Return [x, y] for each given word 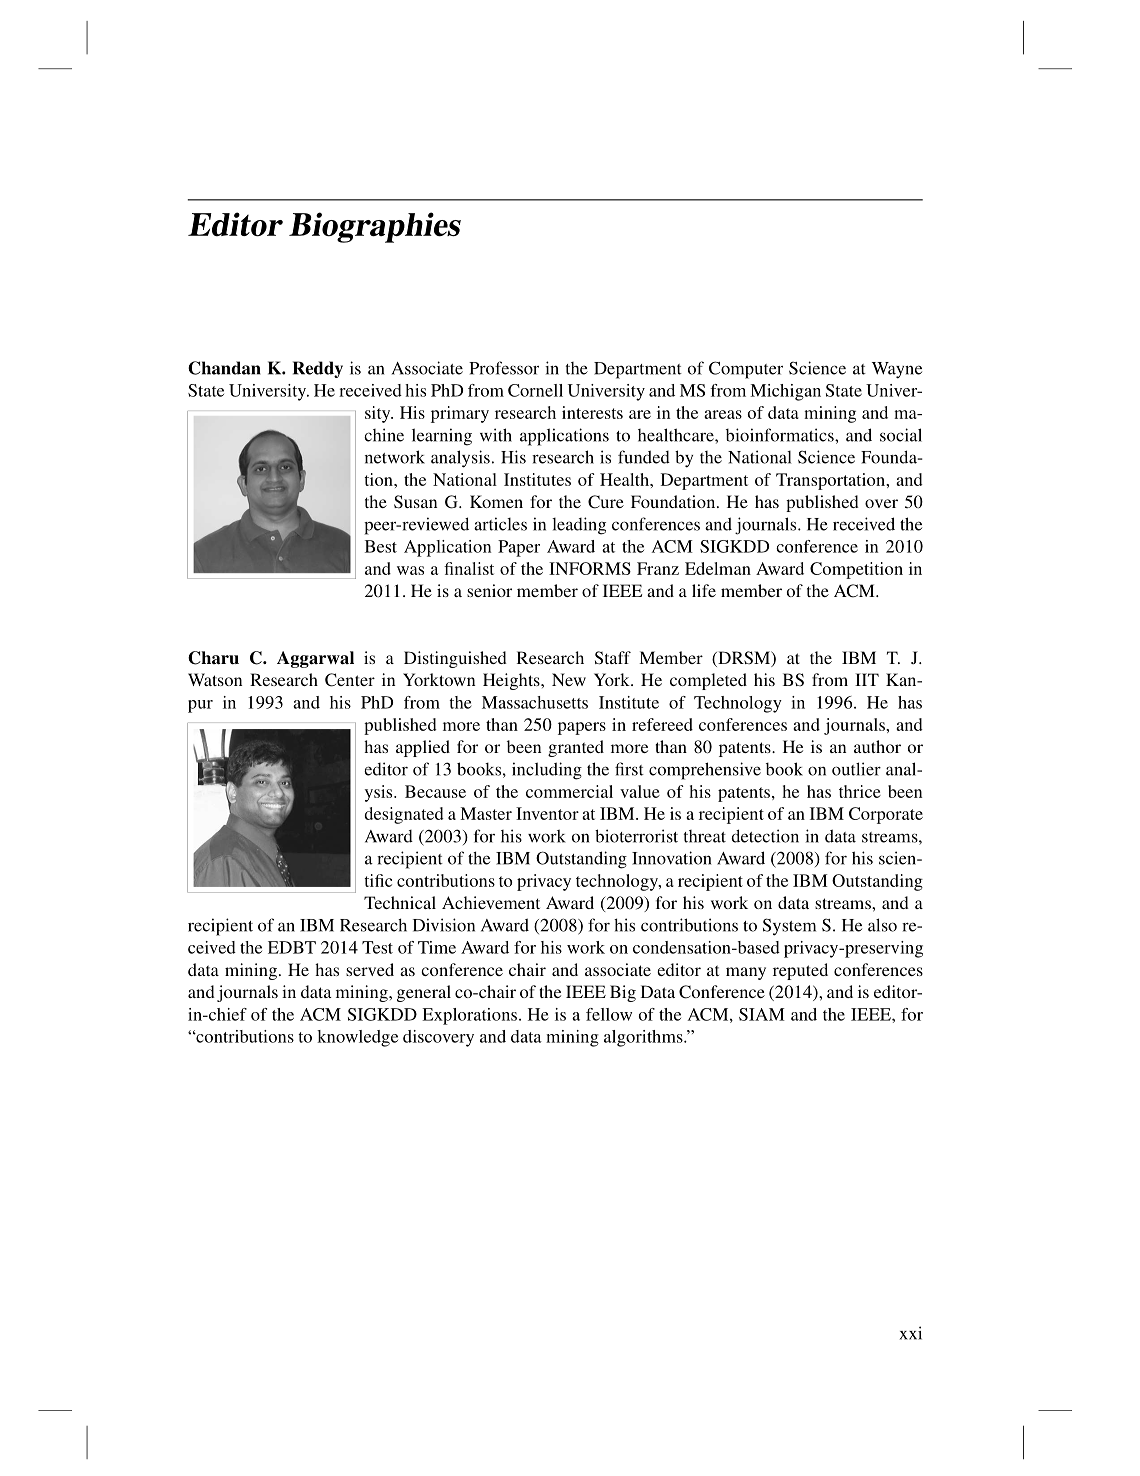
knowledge [357, 1038]
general [424, 993]
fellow [609, 1014]
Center [350, 680]
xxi [911, 1333]
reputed [800, 971]
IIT [867, 679]
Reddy [318, 369]
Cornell [535, 390]
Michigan [785, 392]
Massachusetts [535, 702]
